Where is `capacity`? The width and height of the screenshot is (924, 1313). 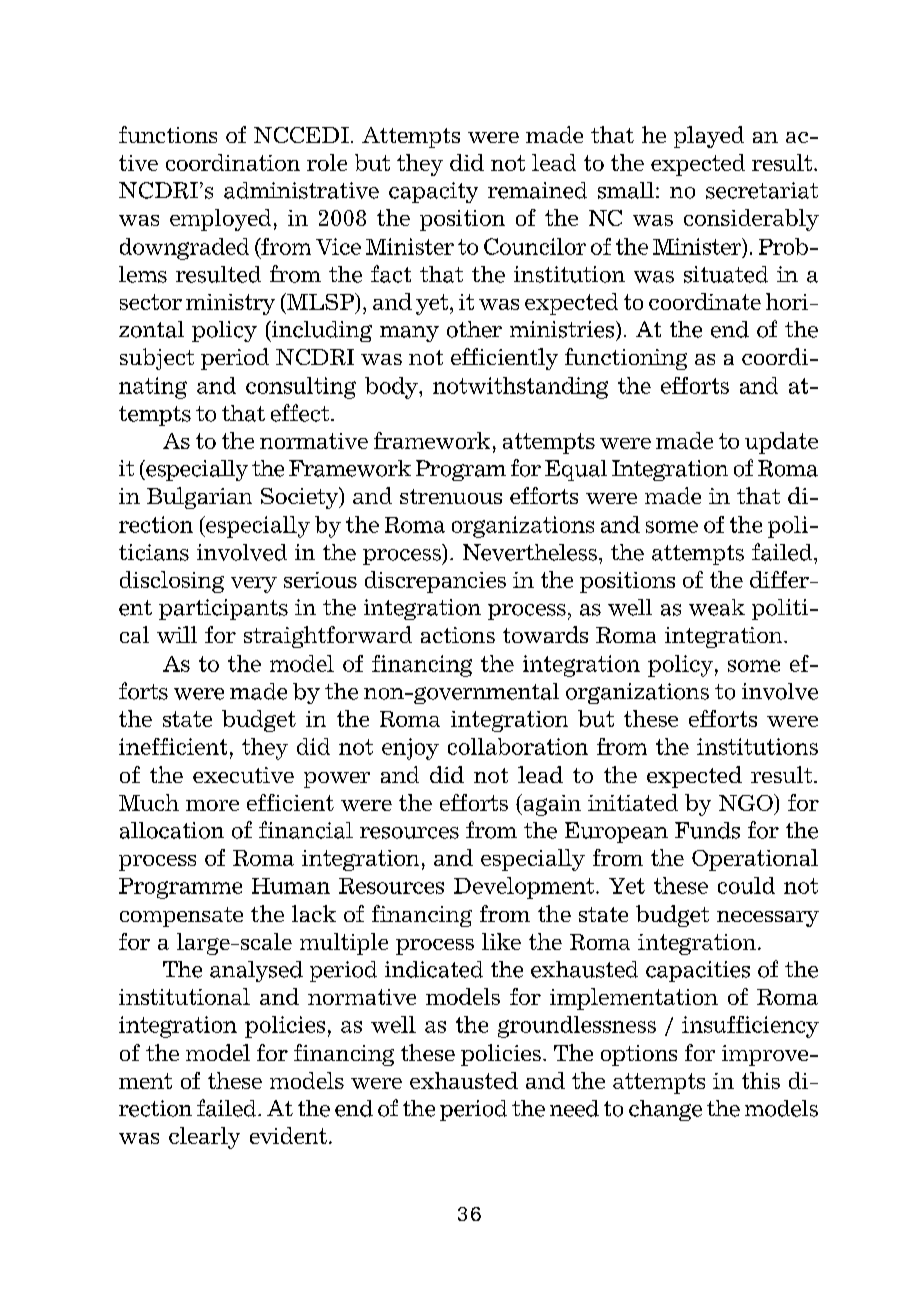
capacity is located at coordinates (433, 192).
